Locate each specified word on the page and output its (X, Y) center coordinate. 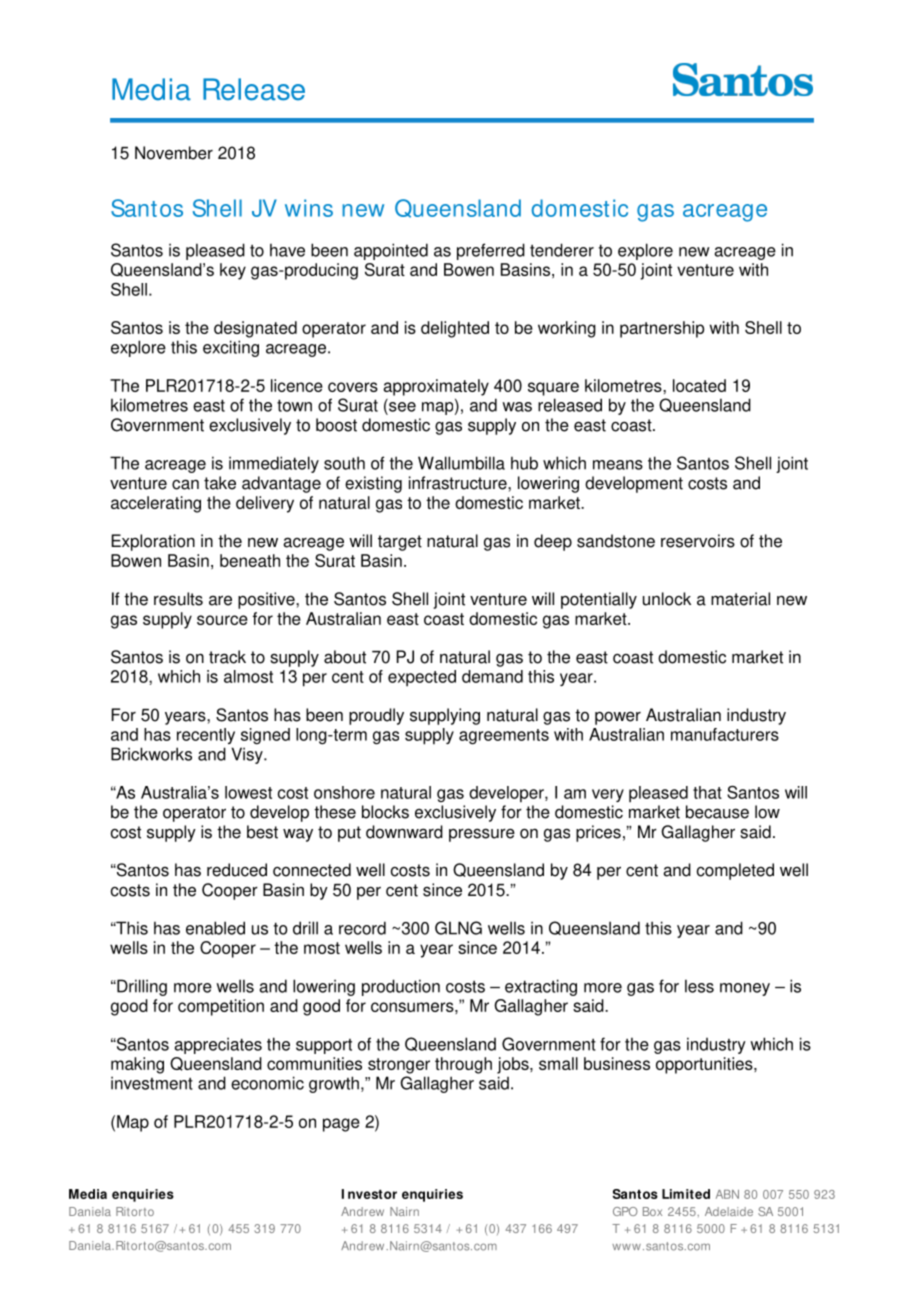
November (174, 153)
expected (422, 678)
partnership (662, 329)
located (699, 385)
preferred (491, 251)
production (401, 987)
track (227, 657)
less (699, 986)
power (618, 718)
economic (267, 1083)
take (220, 483)
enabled (215, 928)
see (402, 407)
